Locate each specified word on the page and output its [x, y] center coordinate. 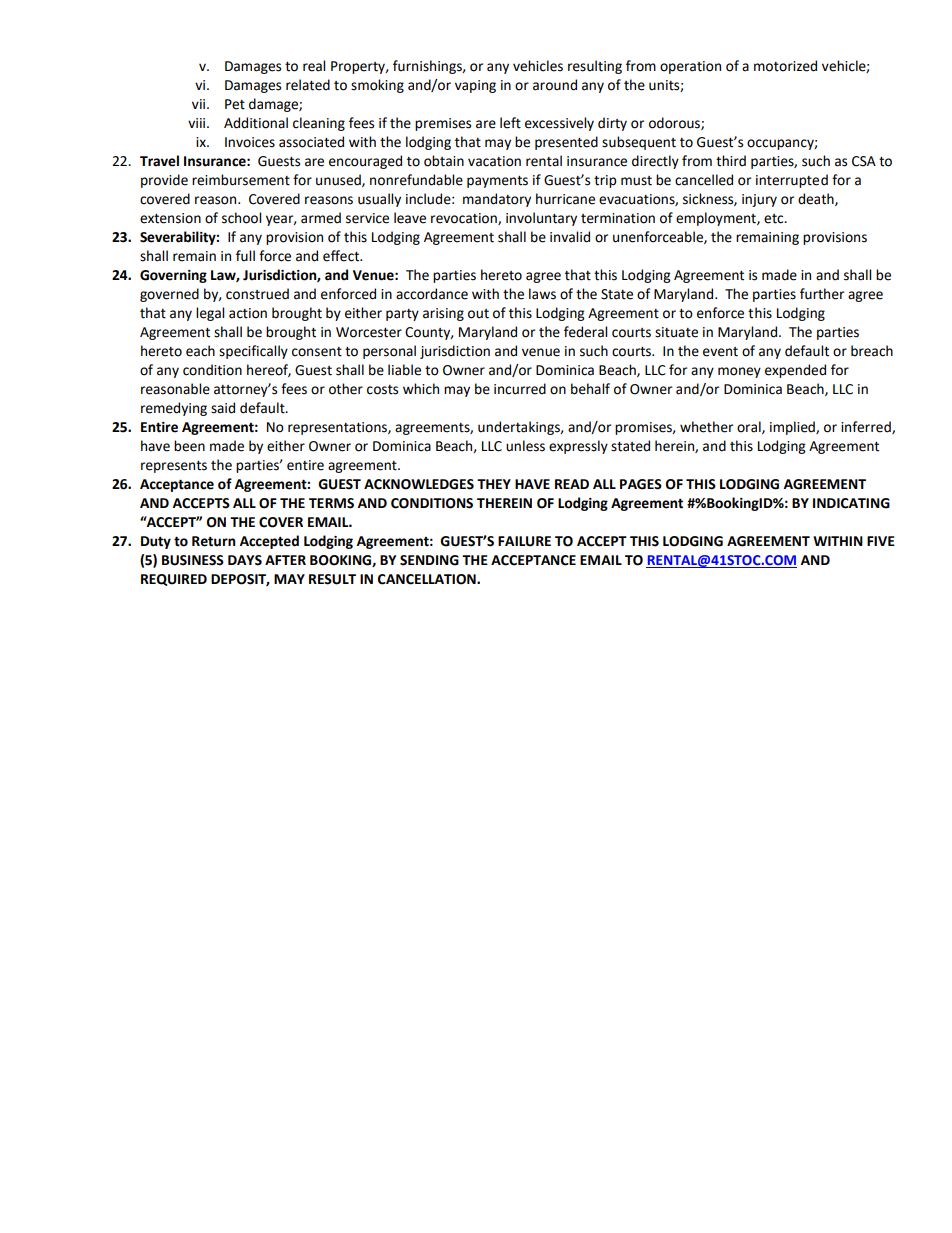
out [478, 314]
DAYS [245, 560]
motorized [785, 66]
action [248, 313]
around [555, 85]
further [822, 294]
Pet [235, 104]
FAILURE [524, 541]
